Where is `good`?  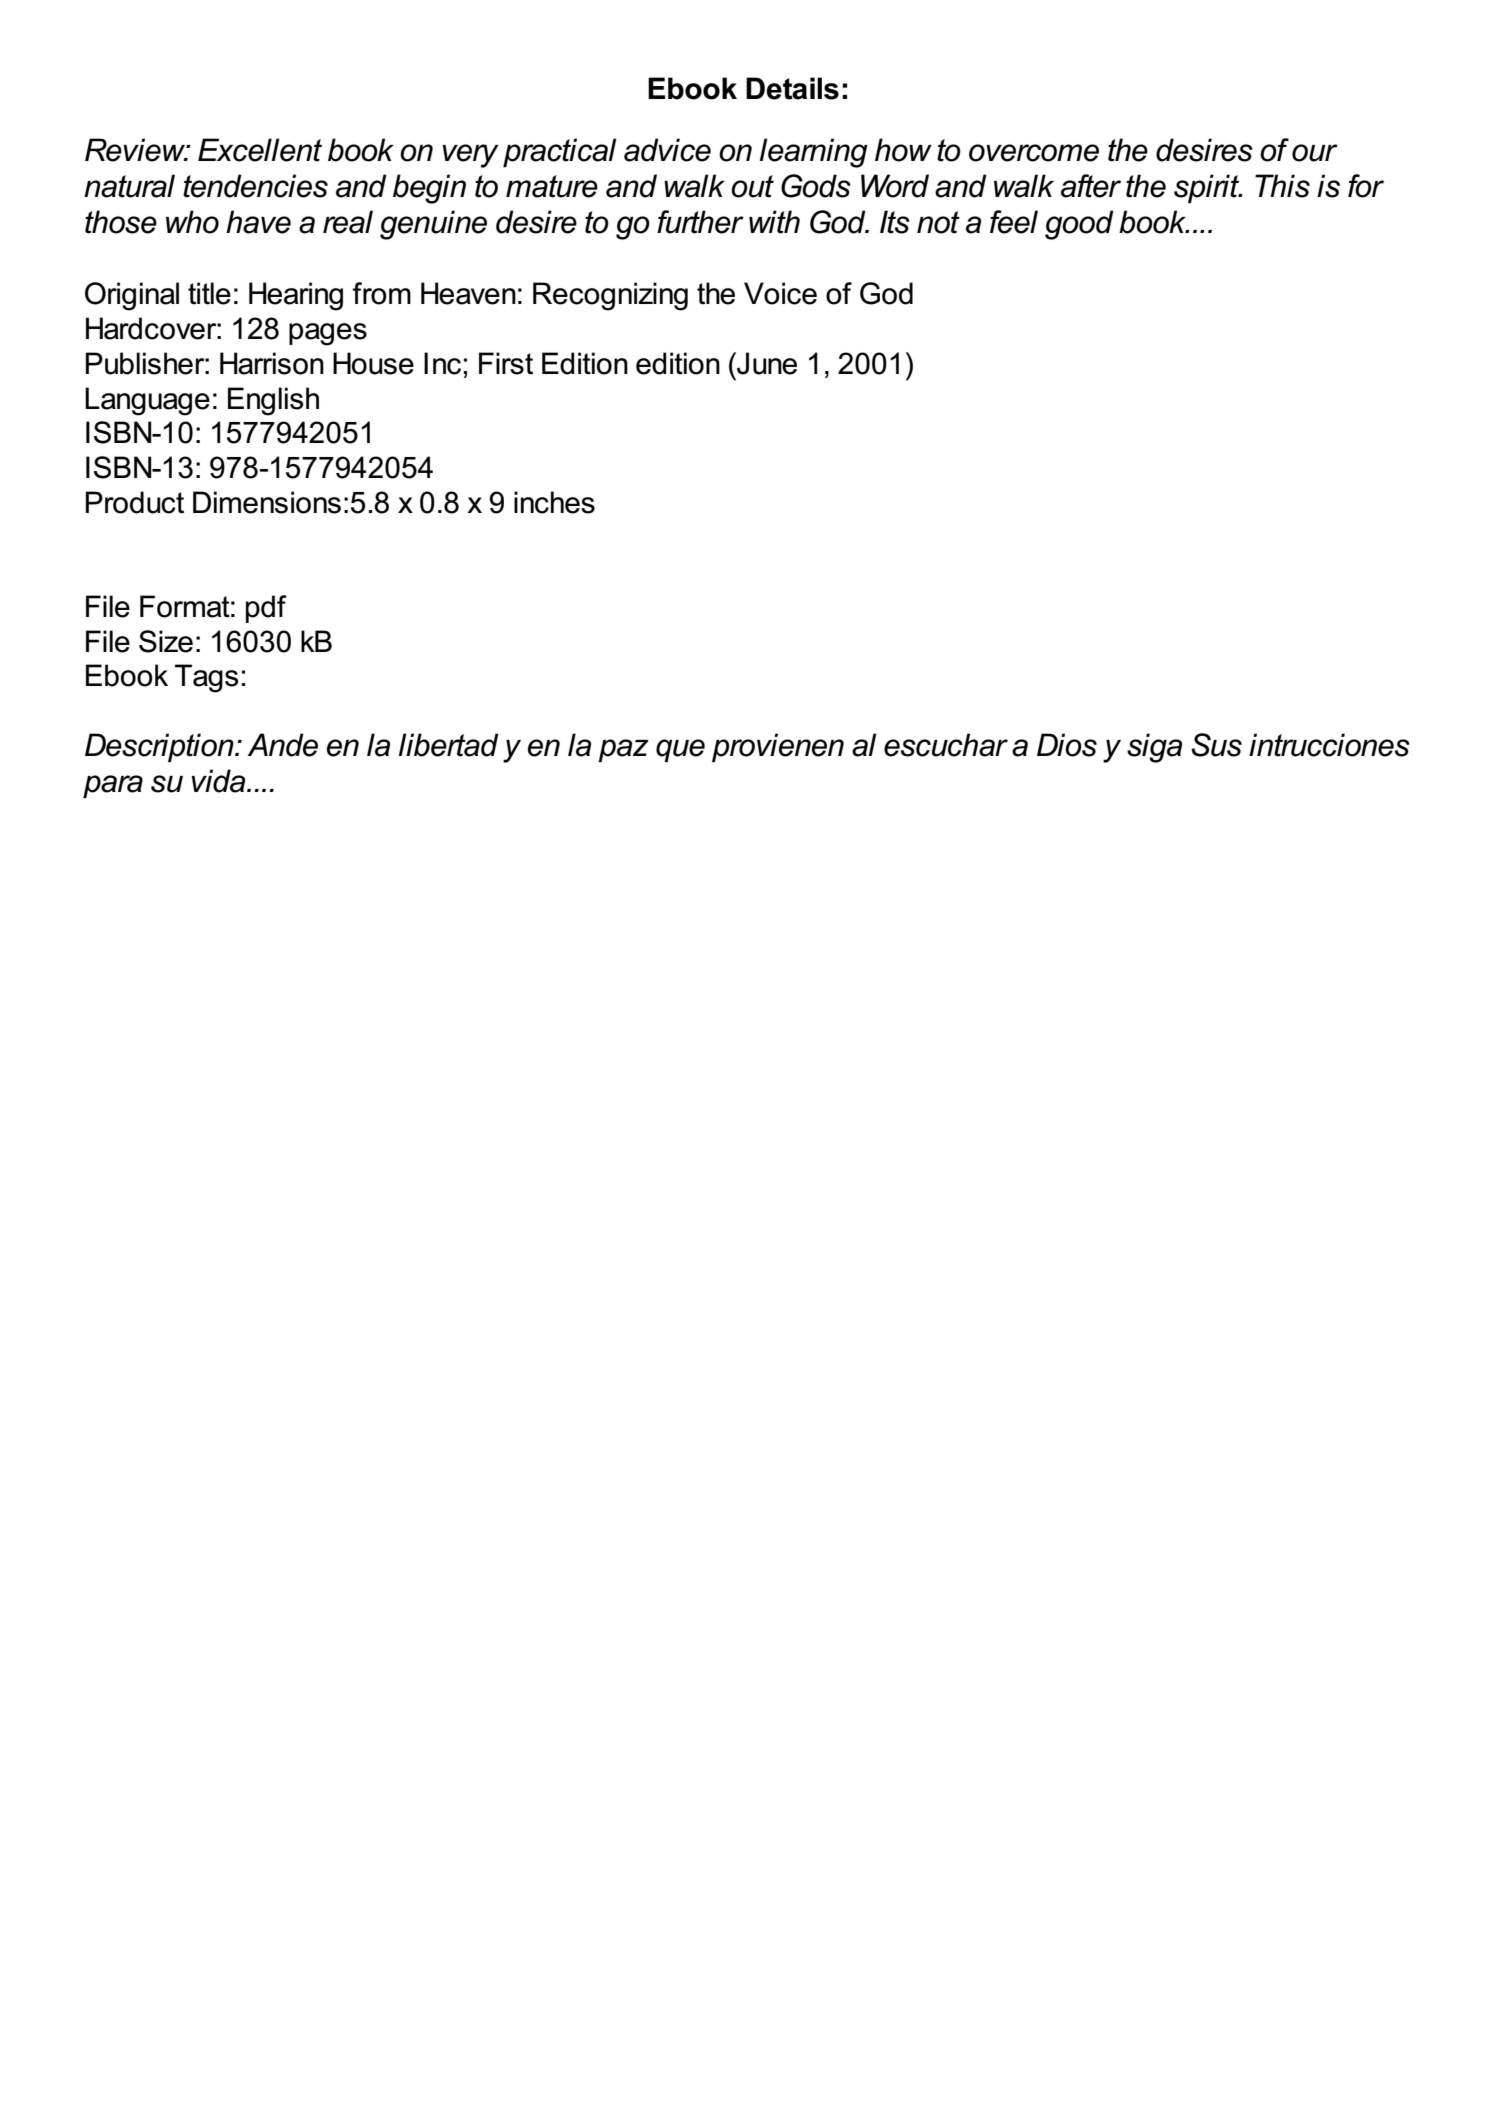 good is located at coordinates (1079, 225).
